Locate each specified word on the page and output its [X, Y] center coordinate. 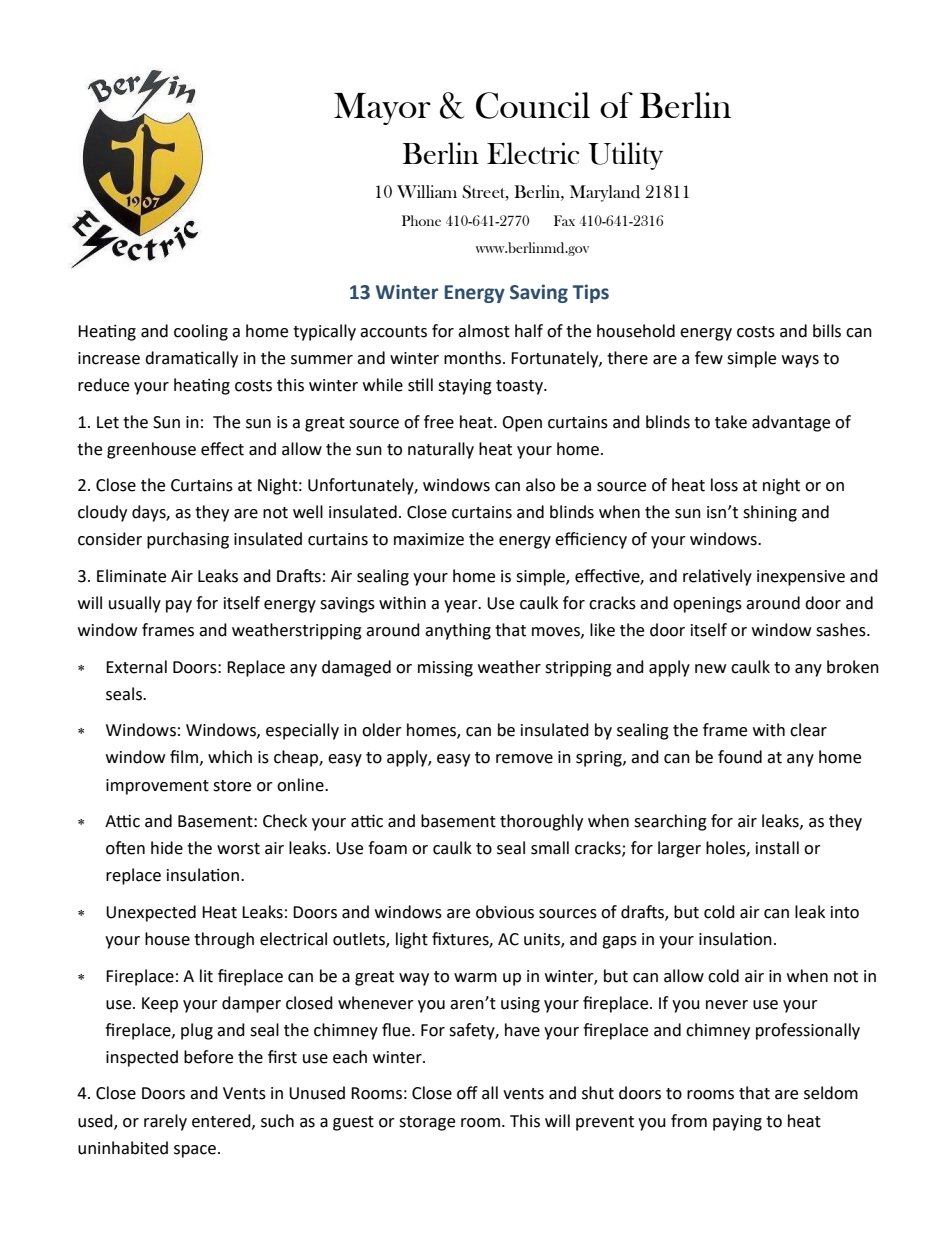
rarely [165, 1122]
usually [135, 604]
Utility [625, 156]
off [467, 1093]
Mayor [382, 109]
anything [458, 631]
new [710, 669]
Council [533, 105]
